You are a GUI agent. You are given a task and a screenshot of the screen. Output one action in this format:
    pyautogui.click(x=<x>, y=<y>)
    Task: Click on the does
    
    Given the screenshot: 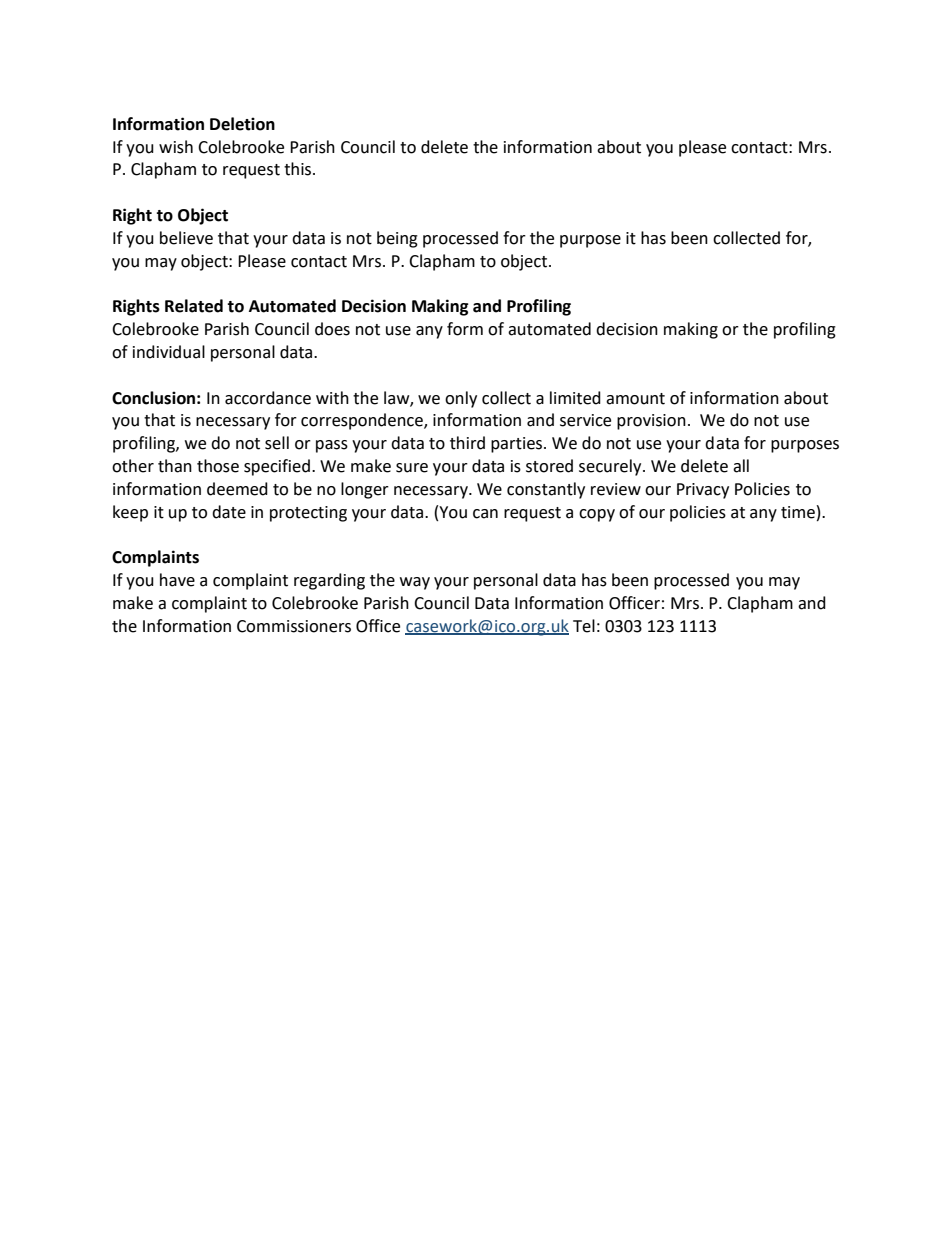 What is the action you would take?
    pyautogui.click(x=332, y=329)
